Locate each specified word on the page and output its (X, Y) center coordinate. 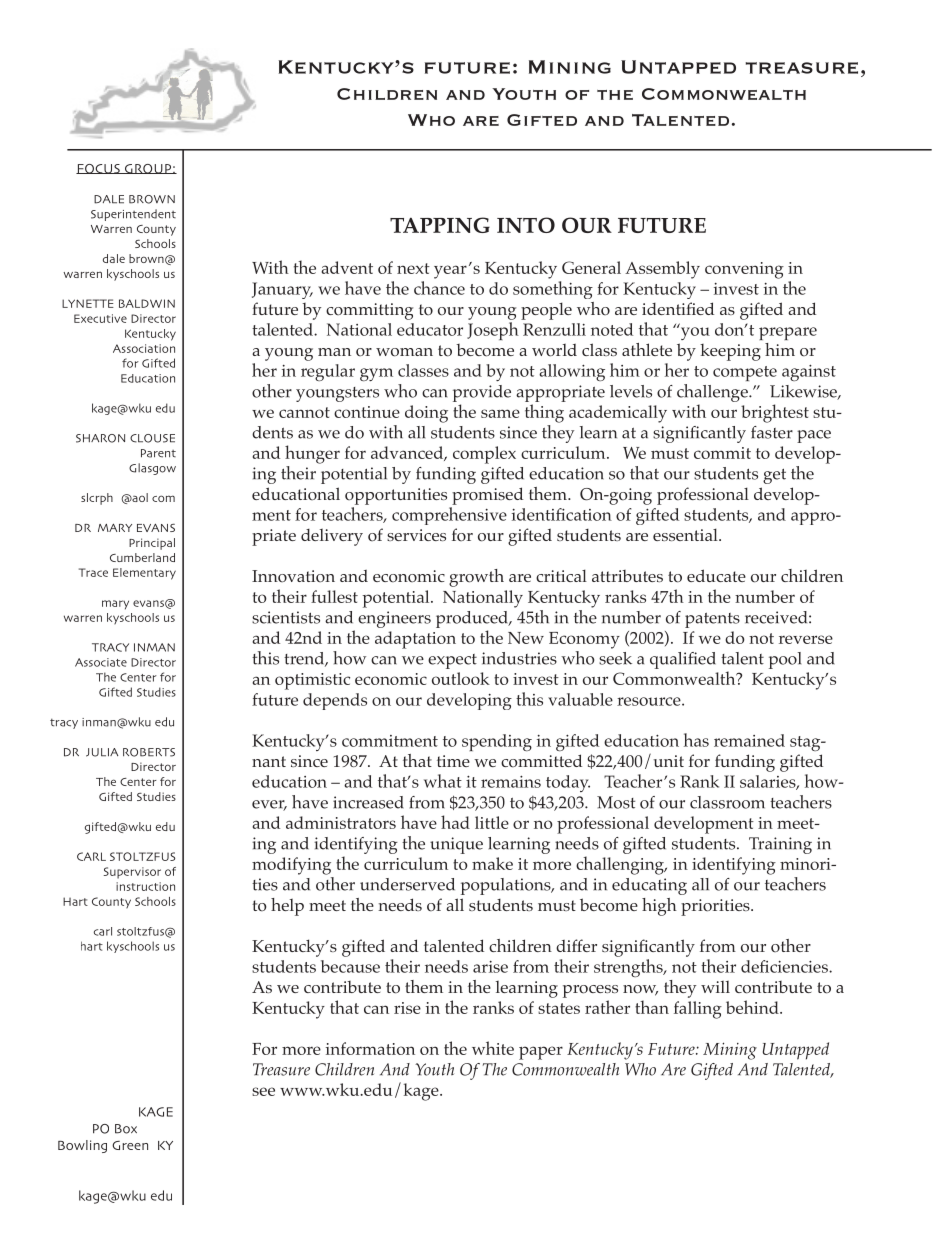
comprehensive (449, 514)
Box (126, 1129)
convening (744, 270)
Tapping (440, 225)
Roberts (149, 752)
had (455, 822)
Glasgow (152, 469)
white (493, 1048)
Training (780, 845)
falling (698, 1010)
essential (686, 534)
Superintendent (133, 215)
